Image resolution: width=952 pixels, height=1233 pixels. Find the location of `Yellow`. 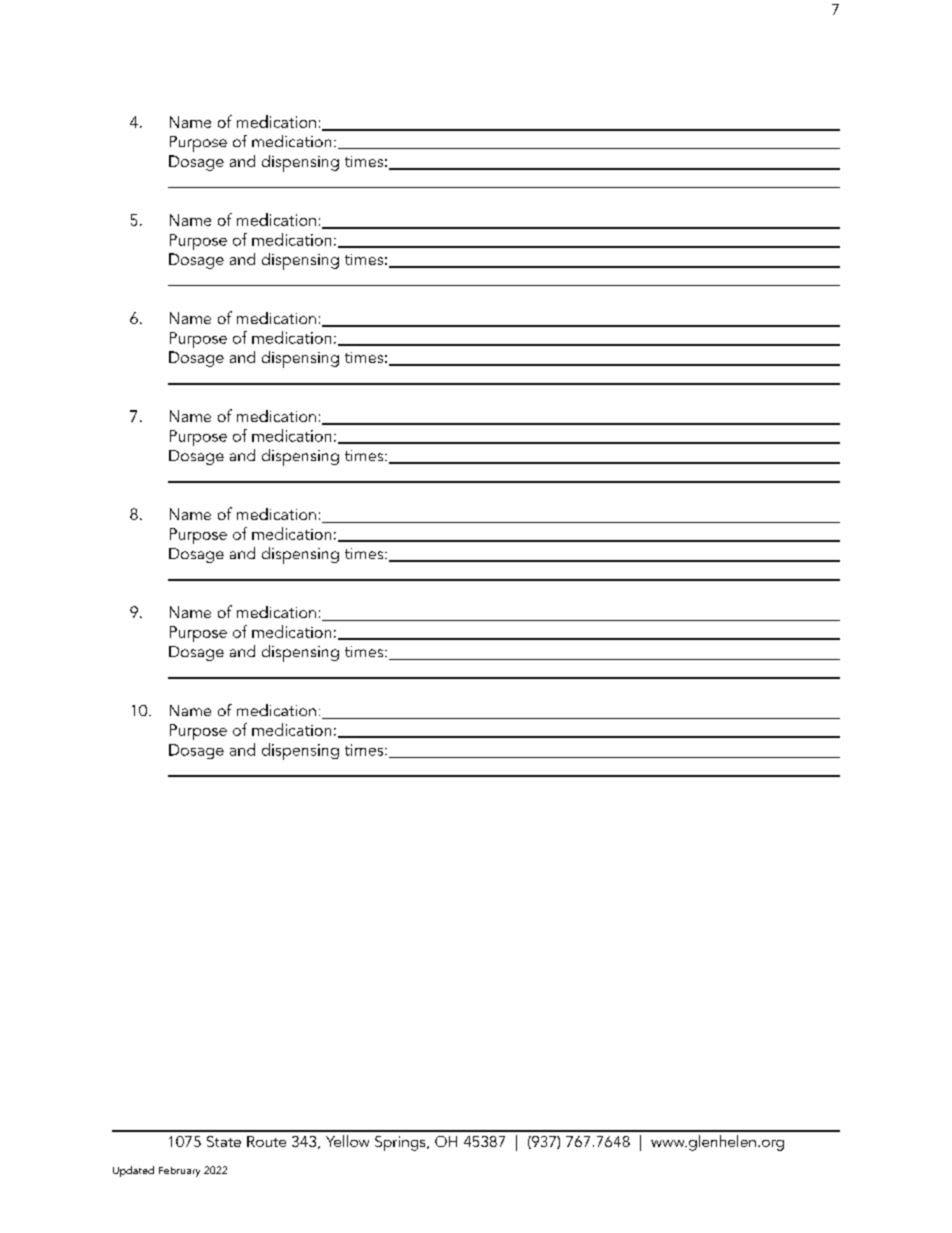

Yellow is located at coordinates (347, 1141).
